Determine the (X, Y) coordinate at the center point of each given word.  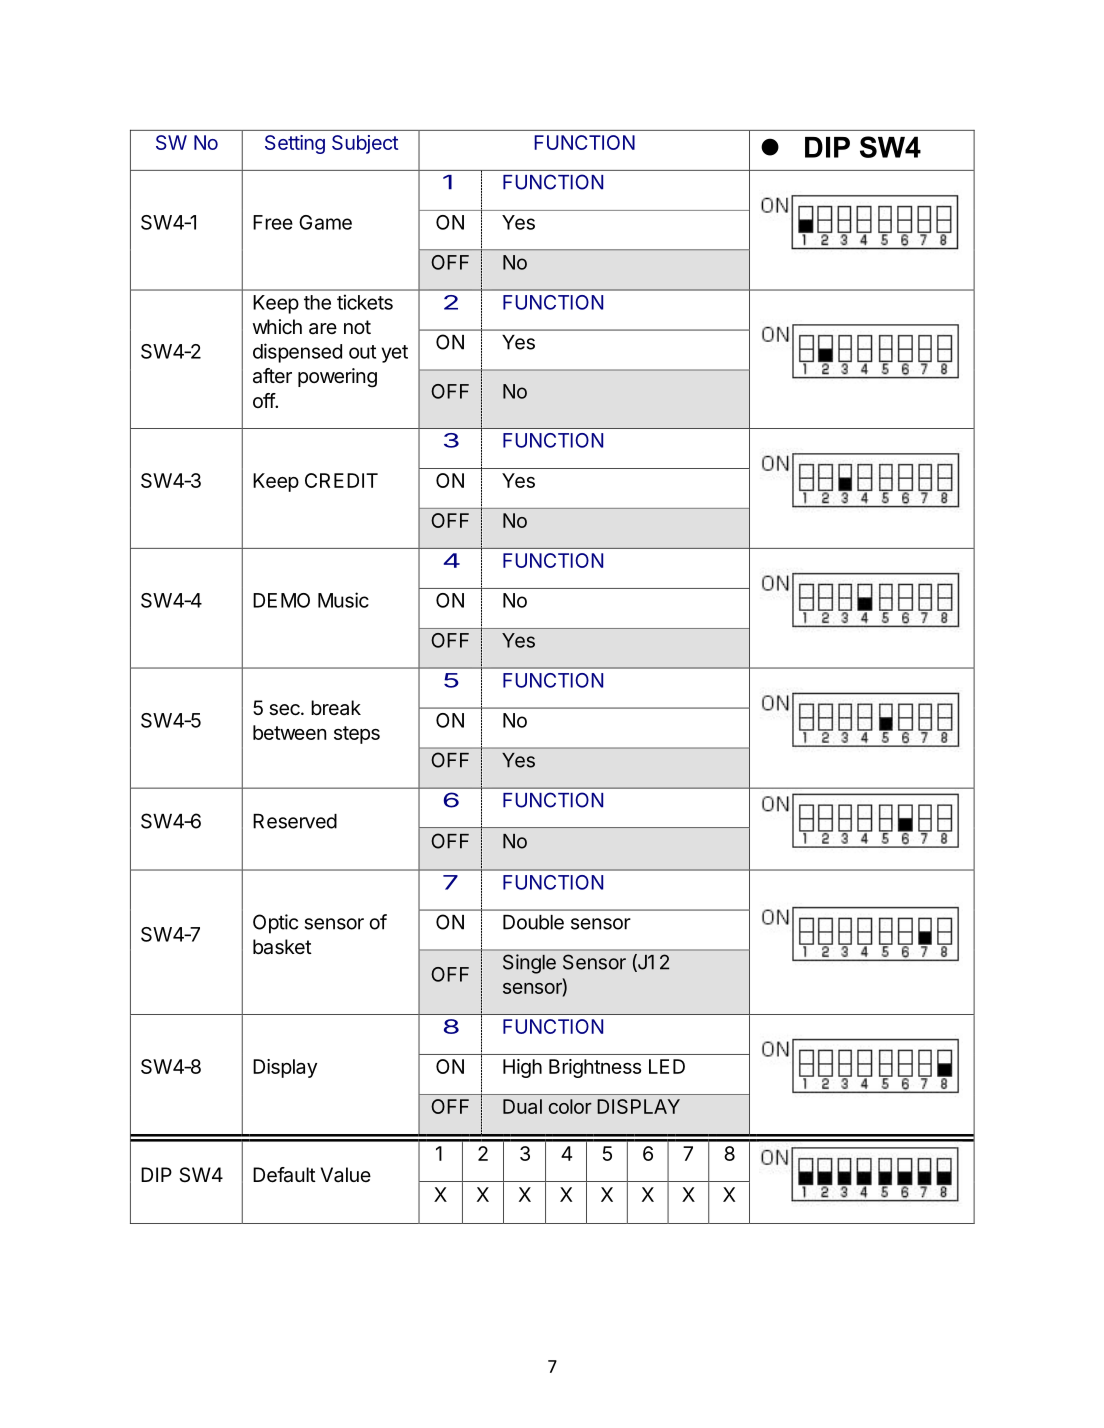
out (362, 352)
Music (343, 600)
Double (533, 922)
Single (529, 964)
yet (395, 354)
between (289, 732)
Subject (365, 144)
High (522, 1068)
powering (337, 378)
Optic (275, 924)
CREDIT (341, 480)
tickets (365, 302)
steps (357, 735)
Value (346, 1175)
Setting (295, 144)
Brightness (595, 1068)
